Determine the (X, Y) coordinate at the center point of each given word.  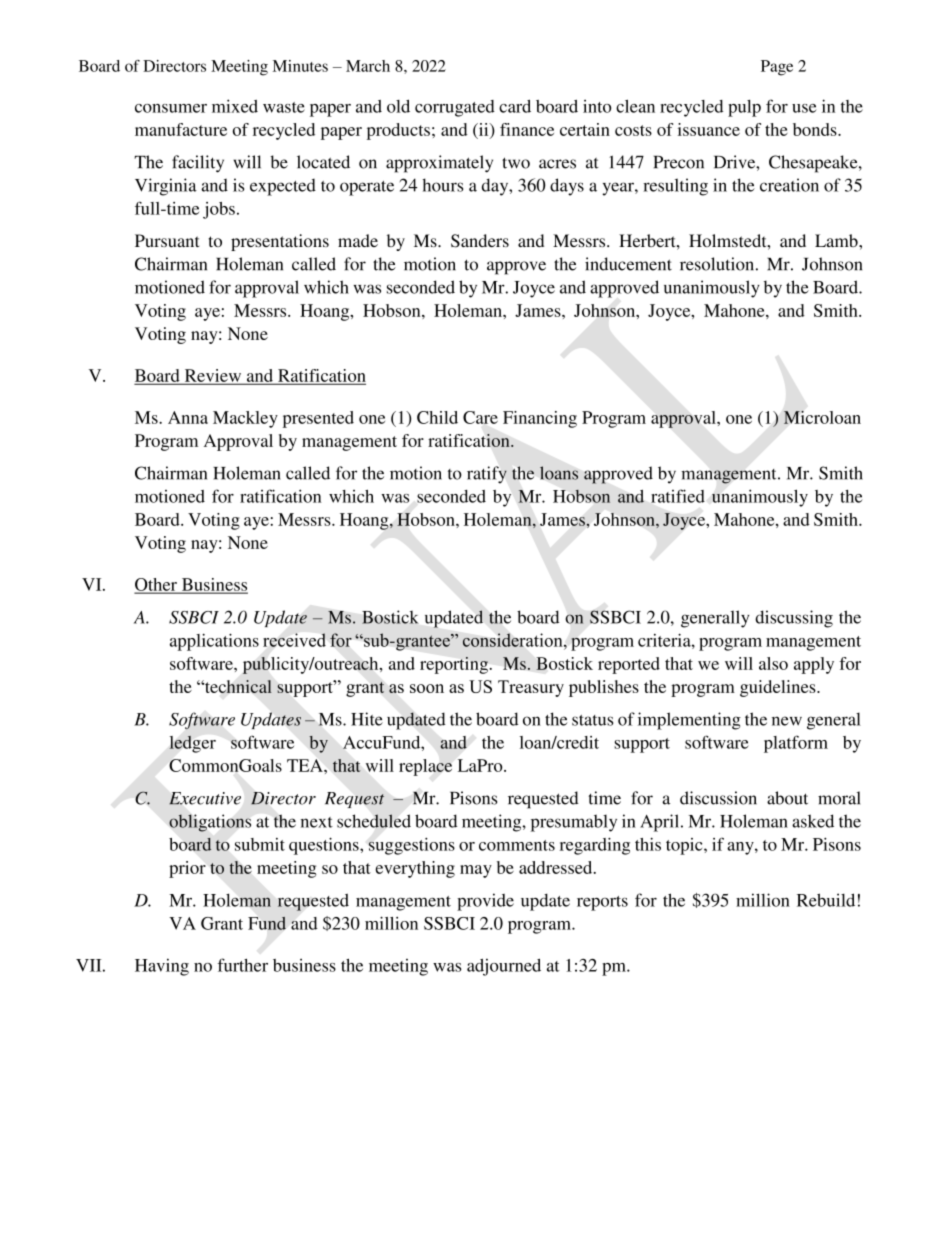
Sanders (480, 241)
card (515, 106)
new (787, 721)
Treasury (531, 688)
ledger (192, 744)
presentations (280, 242)
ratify (487, 475)
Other (157, 585)
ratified (678, 496)
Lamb (837, 240)
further (243, 965)
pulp (744, 108)
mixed (235, 106)
